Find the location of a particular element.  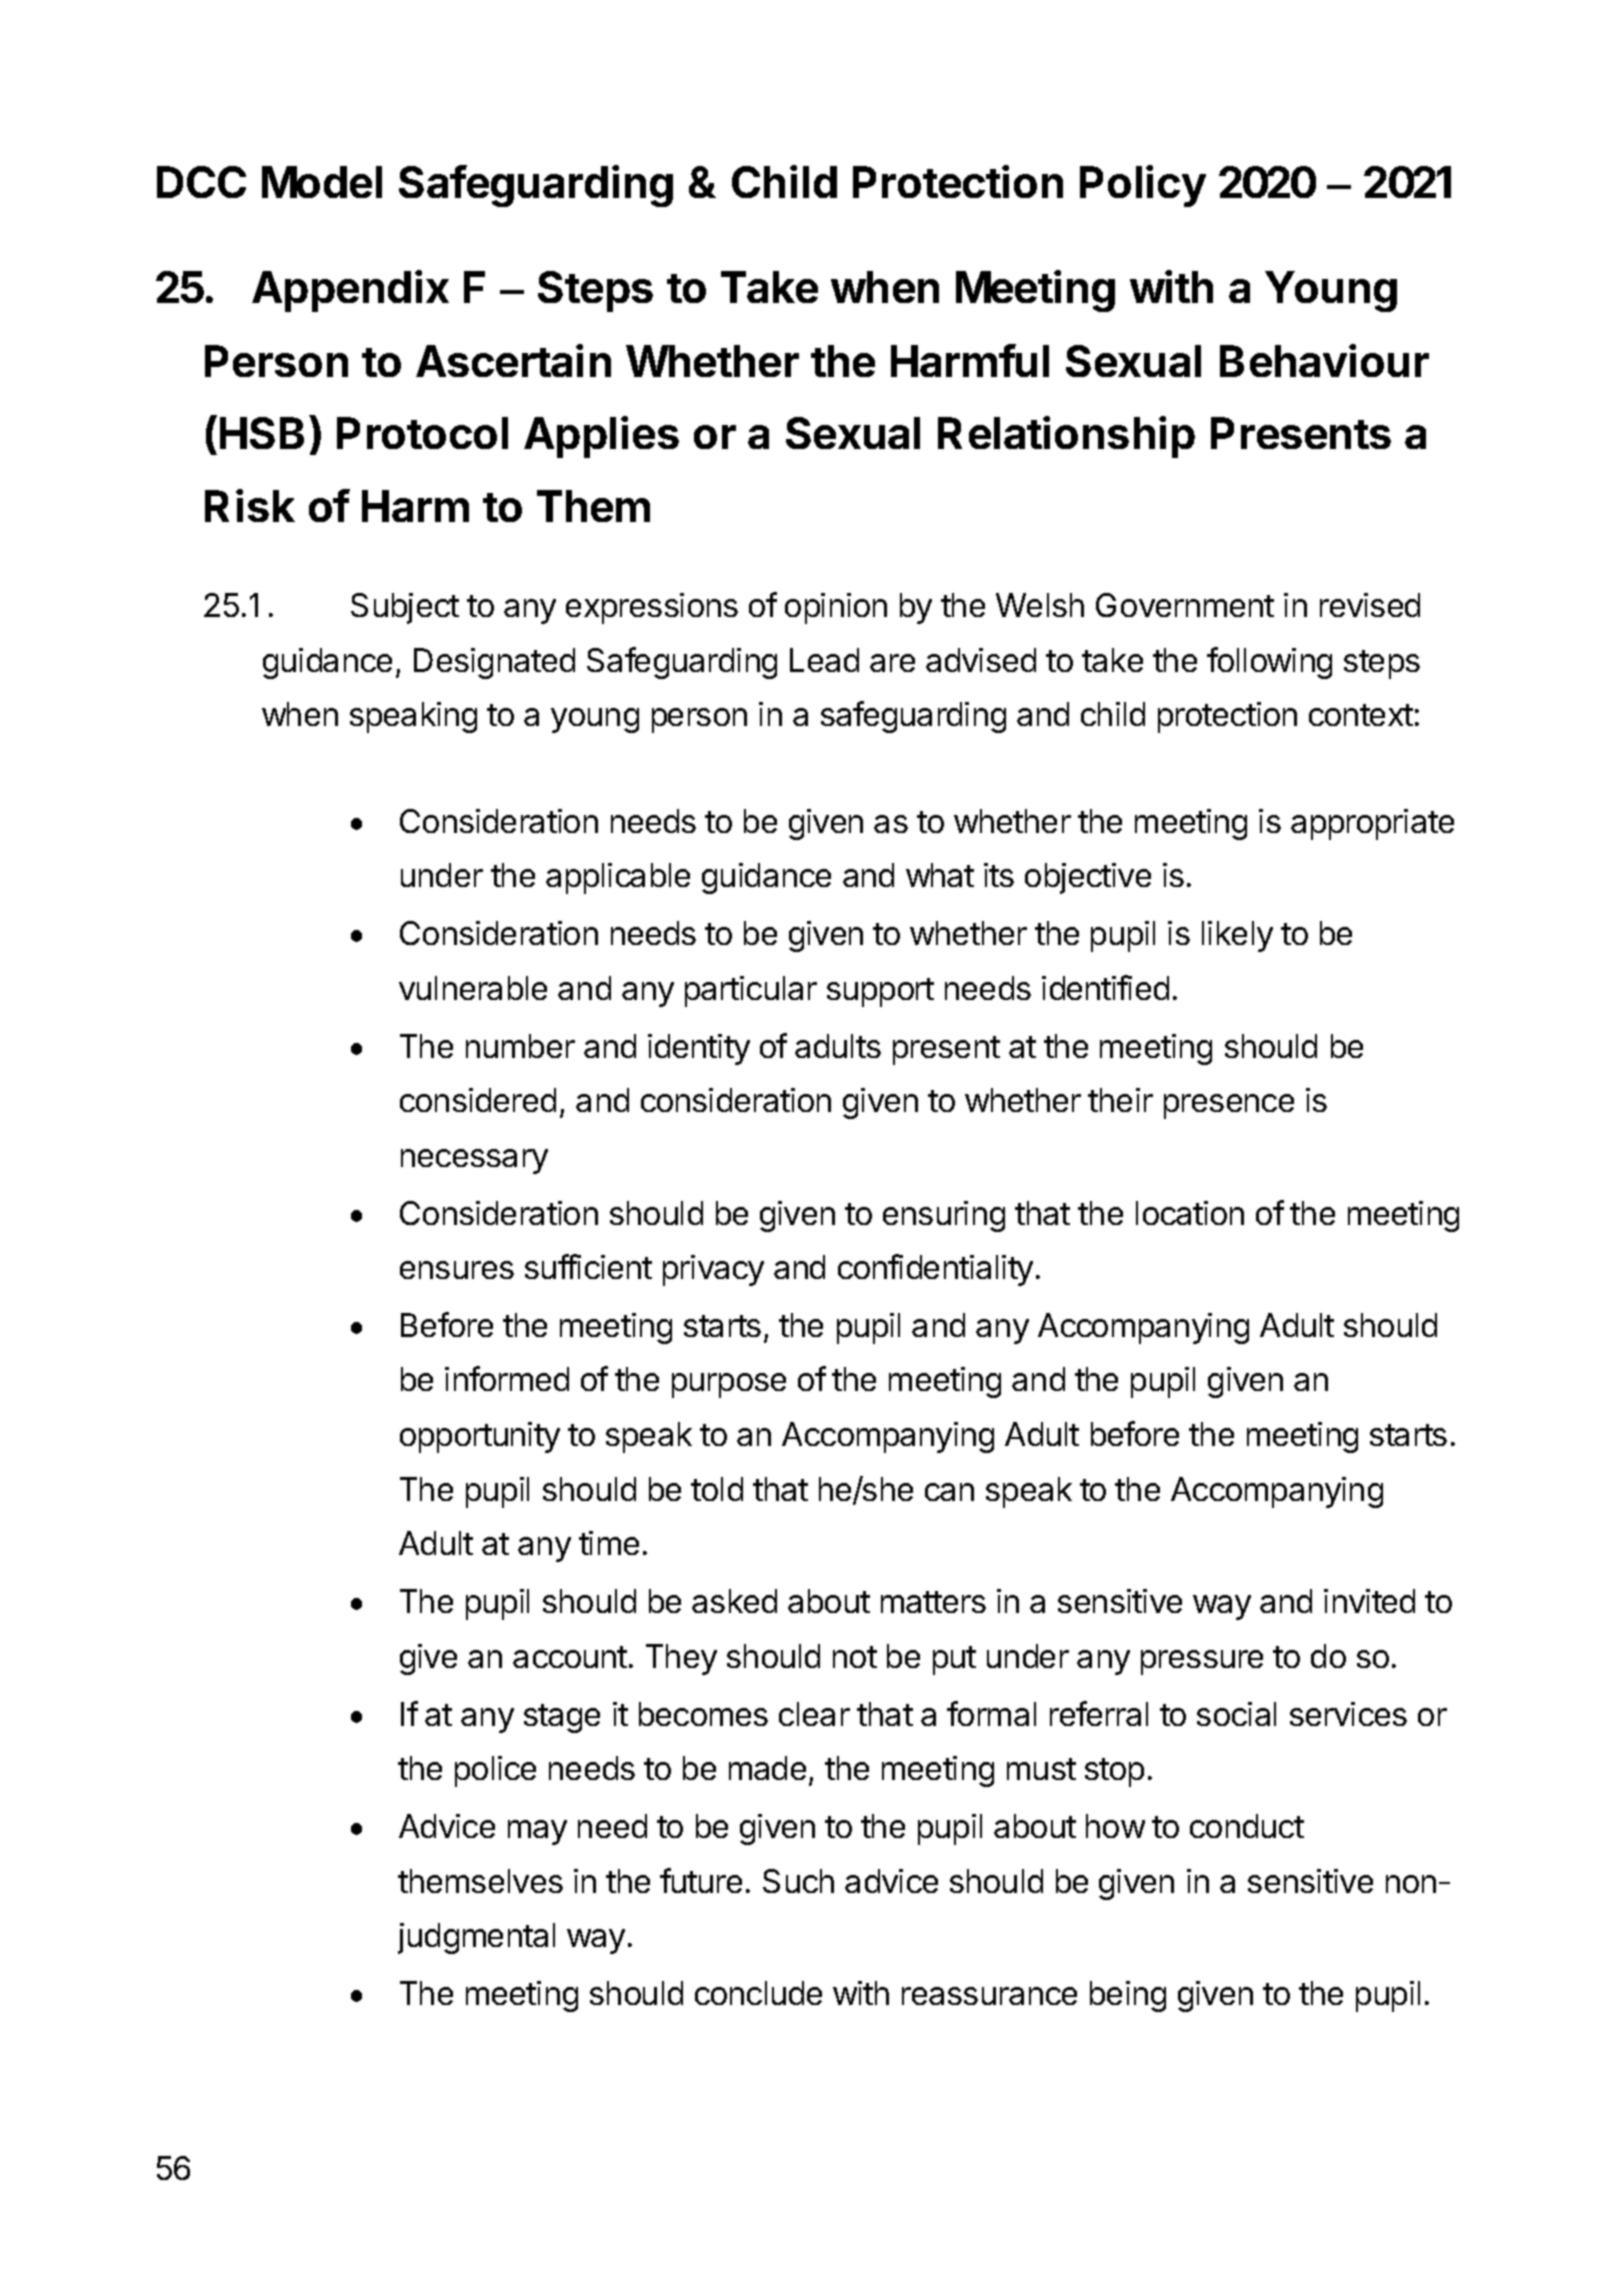

Ascertain is located at coordinates (513, 360).
